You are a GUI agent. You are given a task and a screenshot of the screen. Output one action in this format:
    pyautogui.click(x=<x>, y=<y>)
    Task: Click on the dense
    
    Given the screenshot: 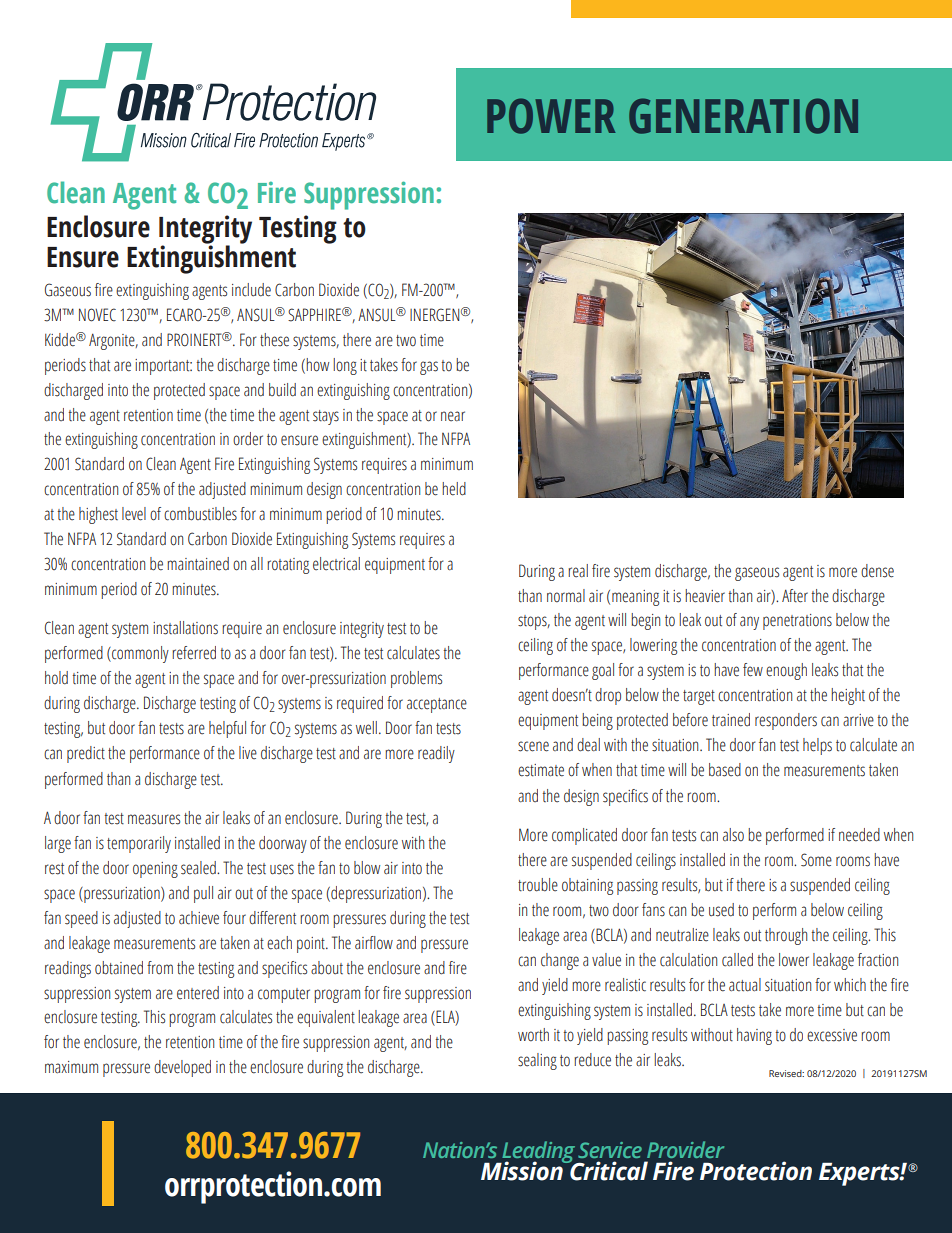 What is the action you would take?
    pyautogui.click(x=877, y=571)
